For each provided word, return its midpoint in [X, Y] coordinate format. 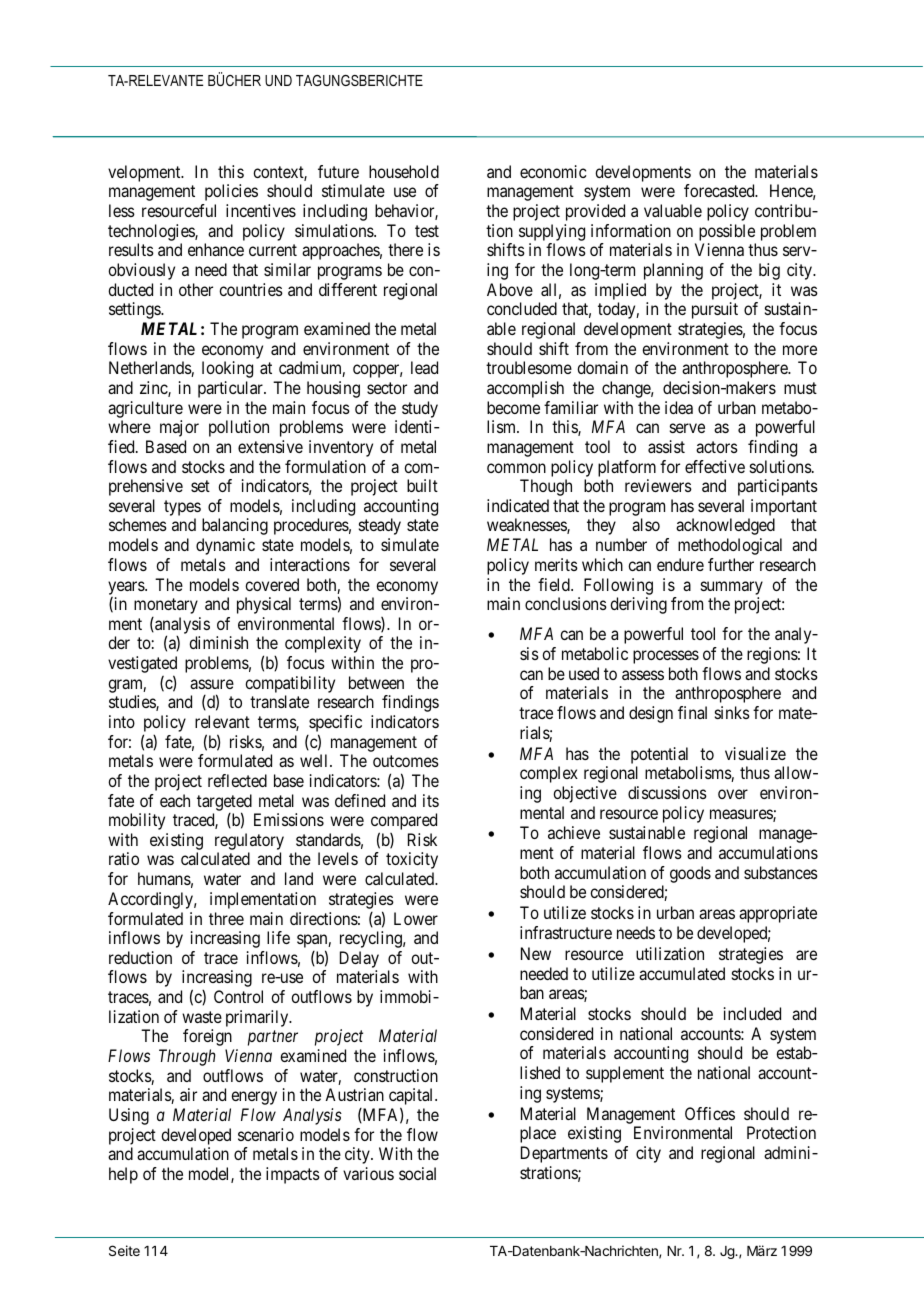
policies [231, 192]
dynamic [225, 546]
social [417, 1173]
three [226, 918]
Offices [710, 1113]
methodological [730, 546]
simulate [410, 544]
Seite [124, 1250]
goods [690, 874]
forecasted [720, 190]
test [427, 231]
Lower [416, 918]
